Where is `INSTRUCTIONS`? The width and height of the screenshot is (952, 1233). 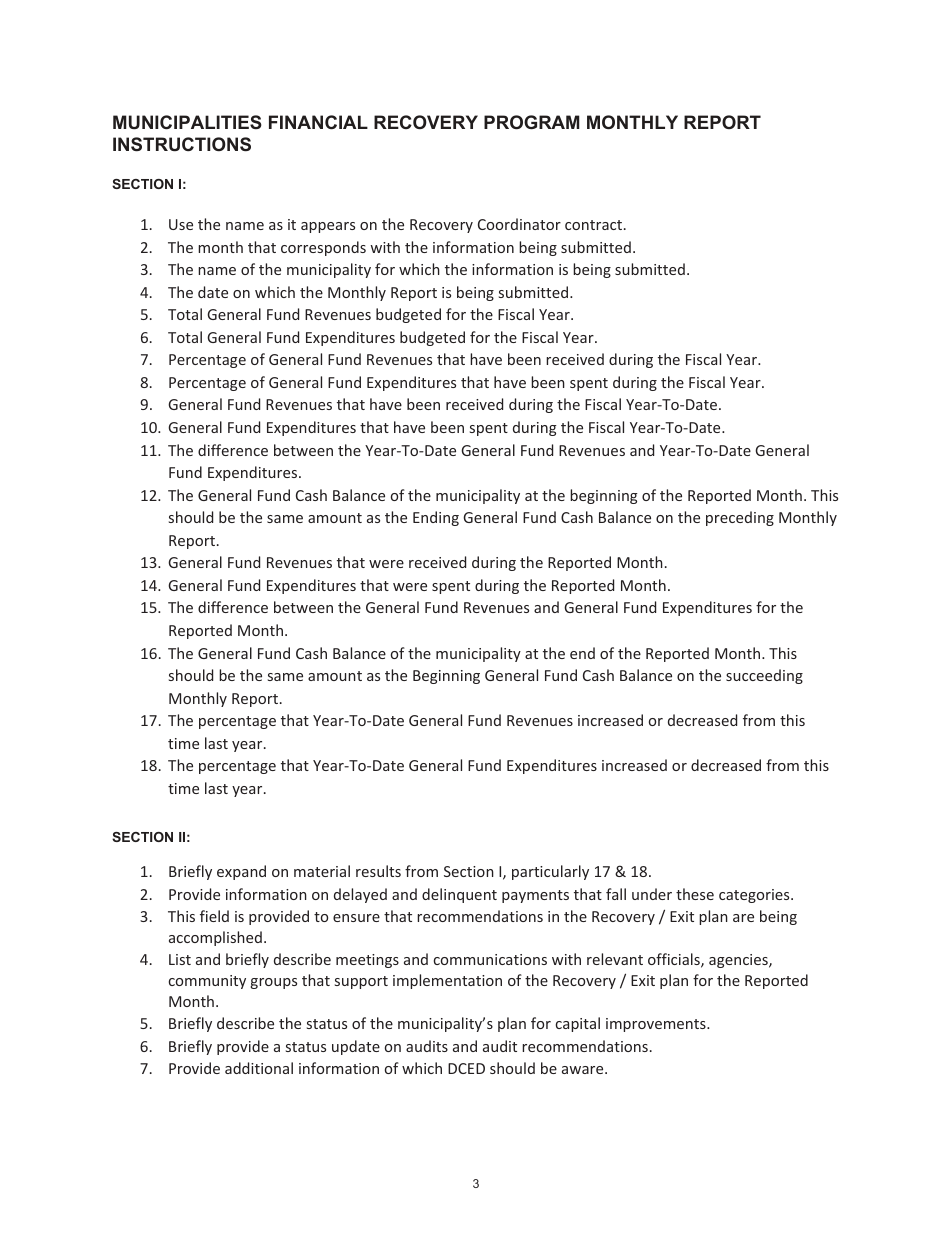
INSTRUCTIONS is located at coordinates (182, 144).
